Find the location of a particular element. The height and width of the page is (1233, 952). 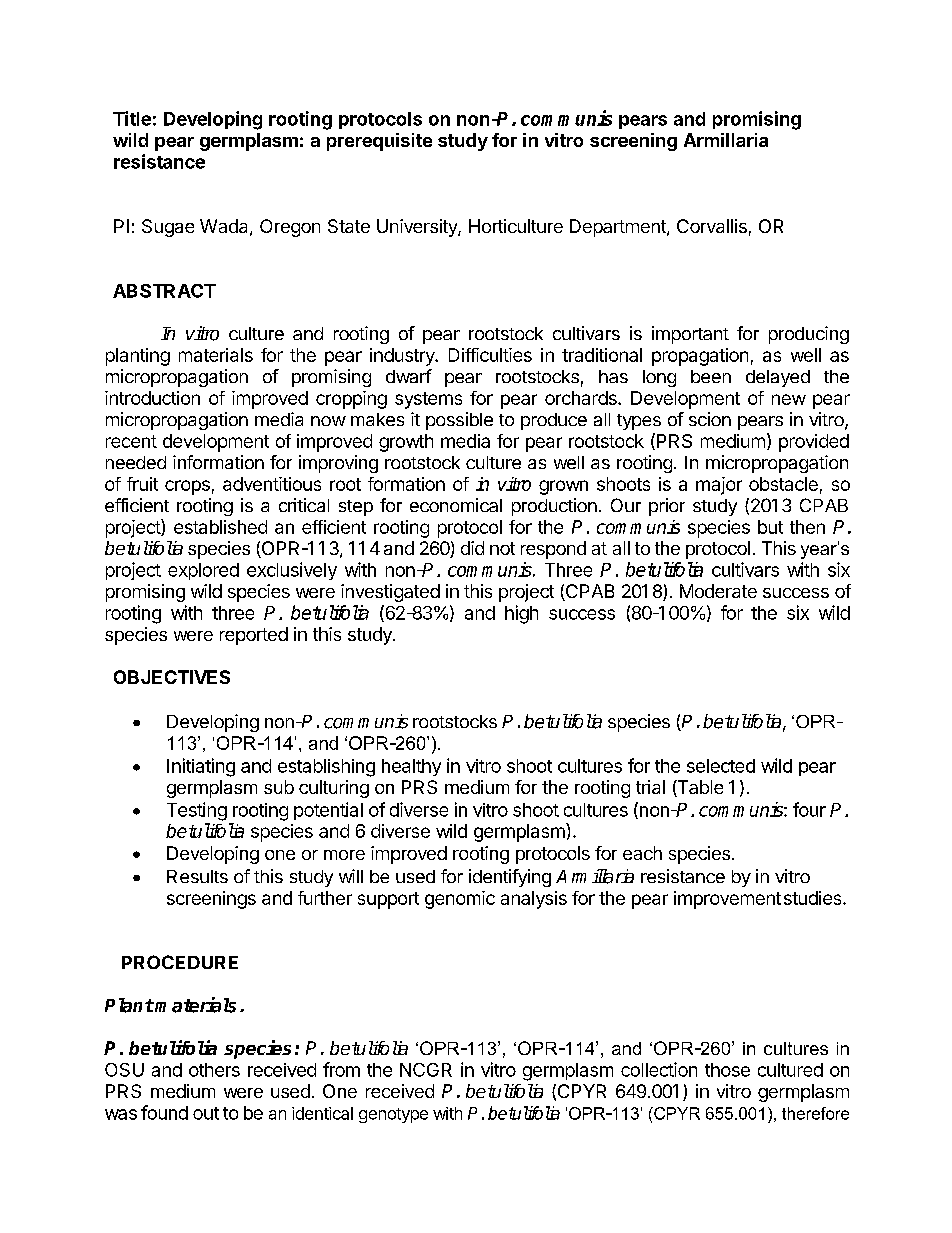

Initiating is located at coordinates (201, 767).
